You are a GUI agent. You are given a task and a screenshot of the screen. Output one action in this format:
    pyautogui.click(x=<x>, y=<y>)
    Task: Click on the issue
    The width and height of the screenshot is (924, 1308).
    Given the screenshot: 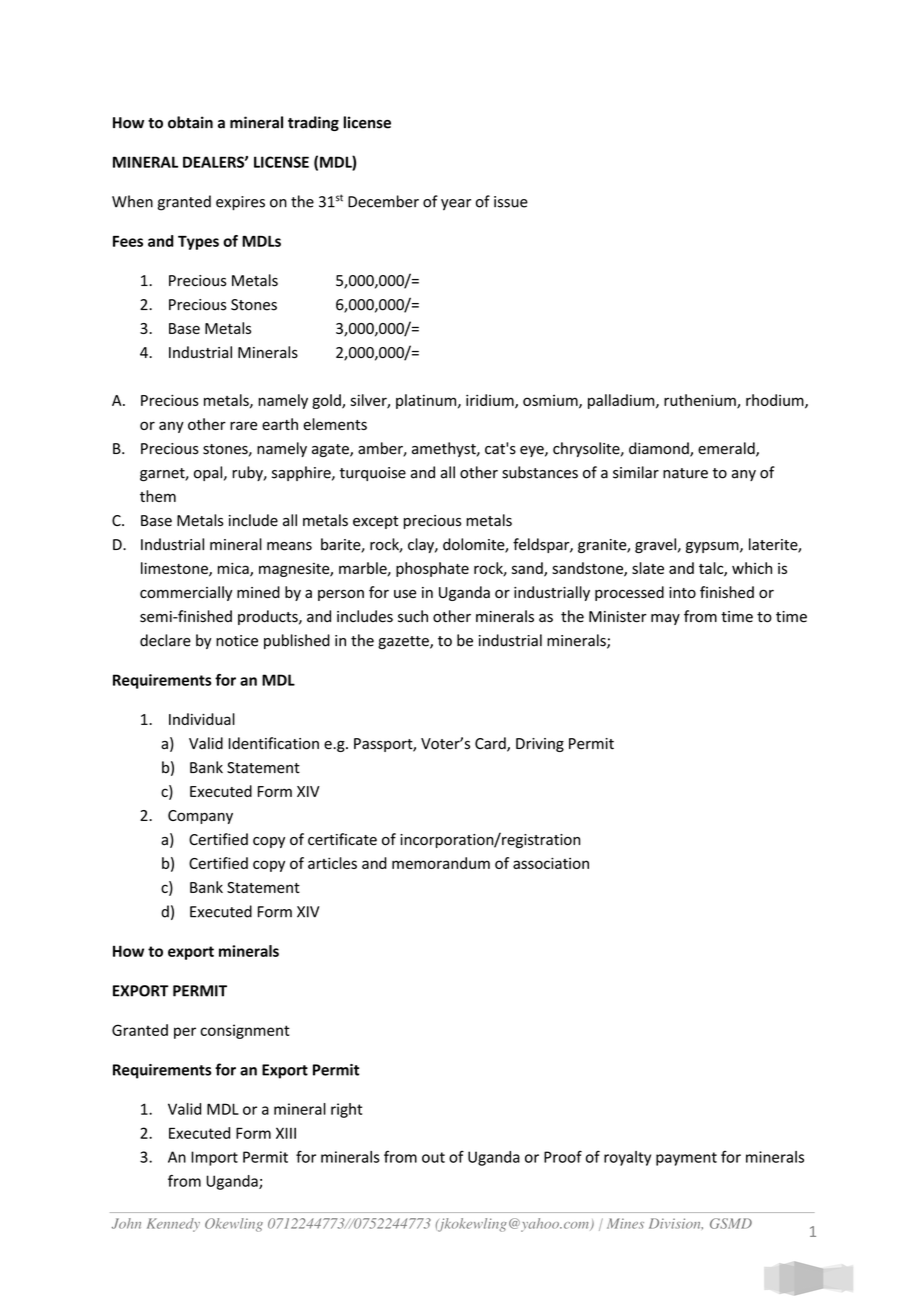 What is the action you would take?
    pyautogui.click(x=511, y=202)
